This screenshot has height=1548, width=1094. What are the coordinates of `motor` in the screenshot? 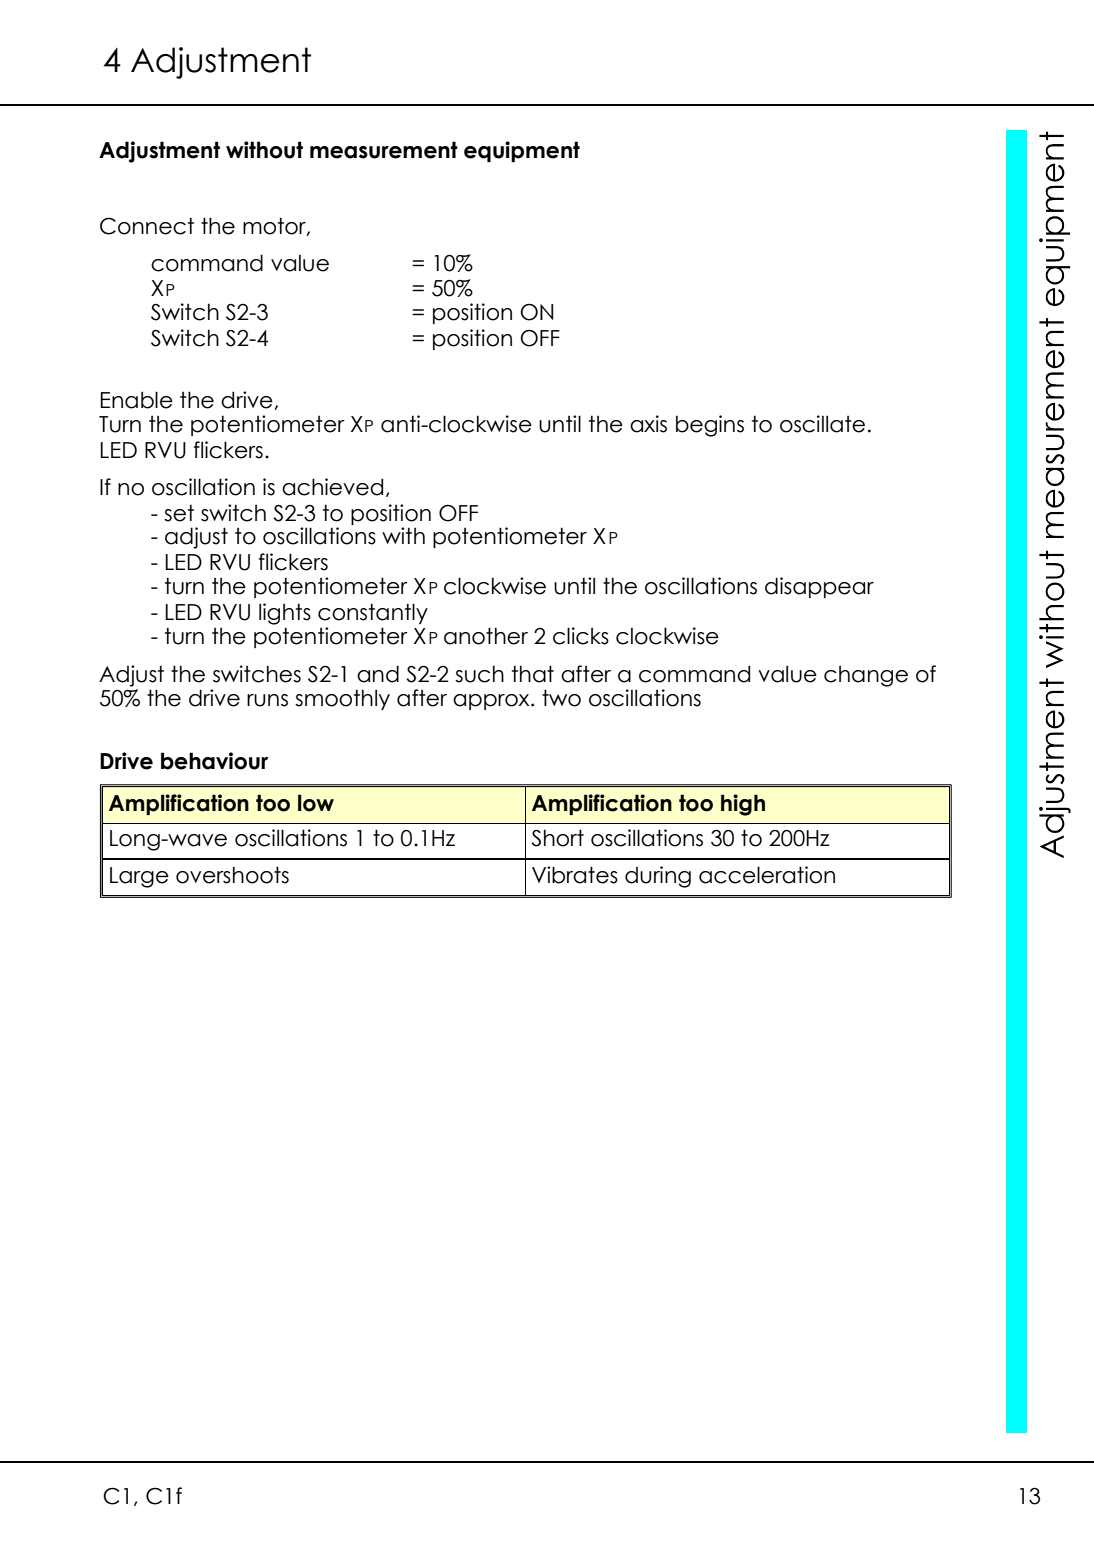 It's located at (275, 226).
